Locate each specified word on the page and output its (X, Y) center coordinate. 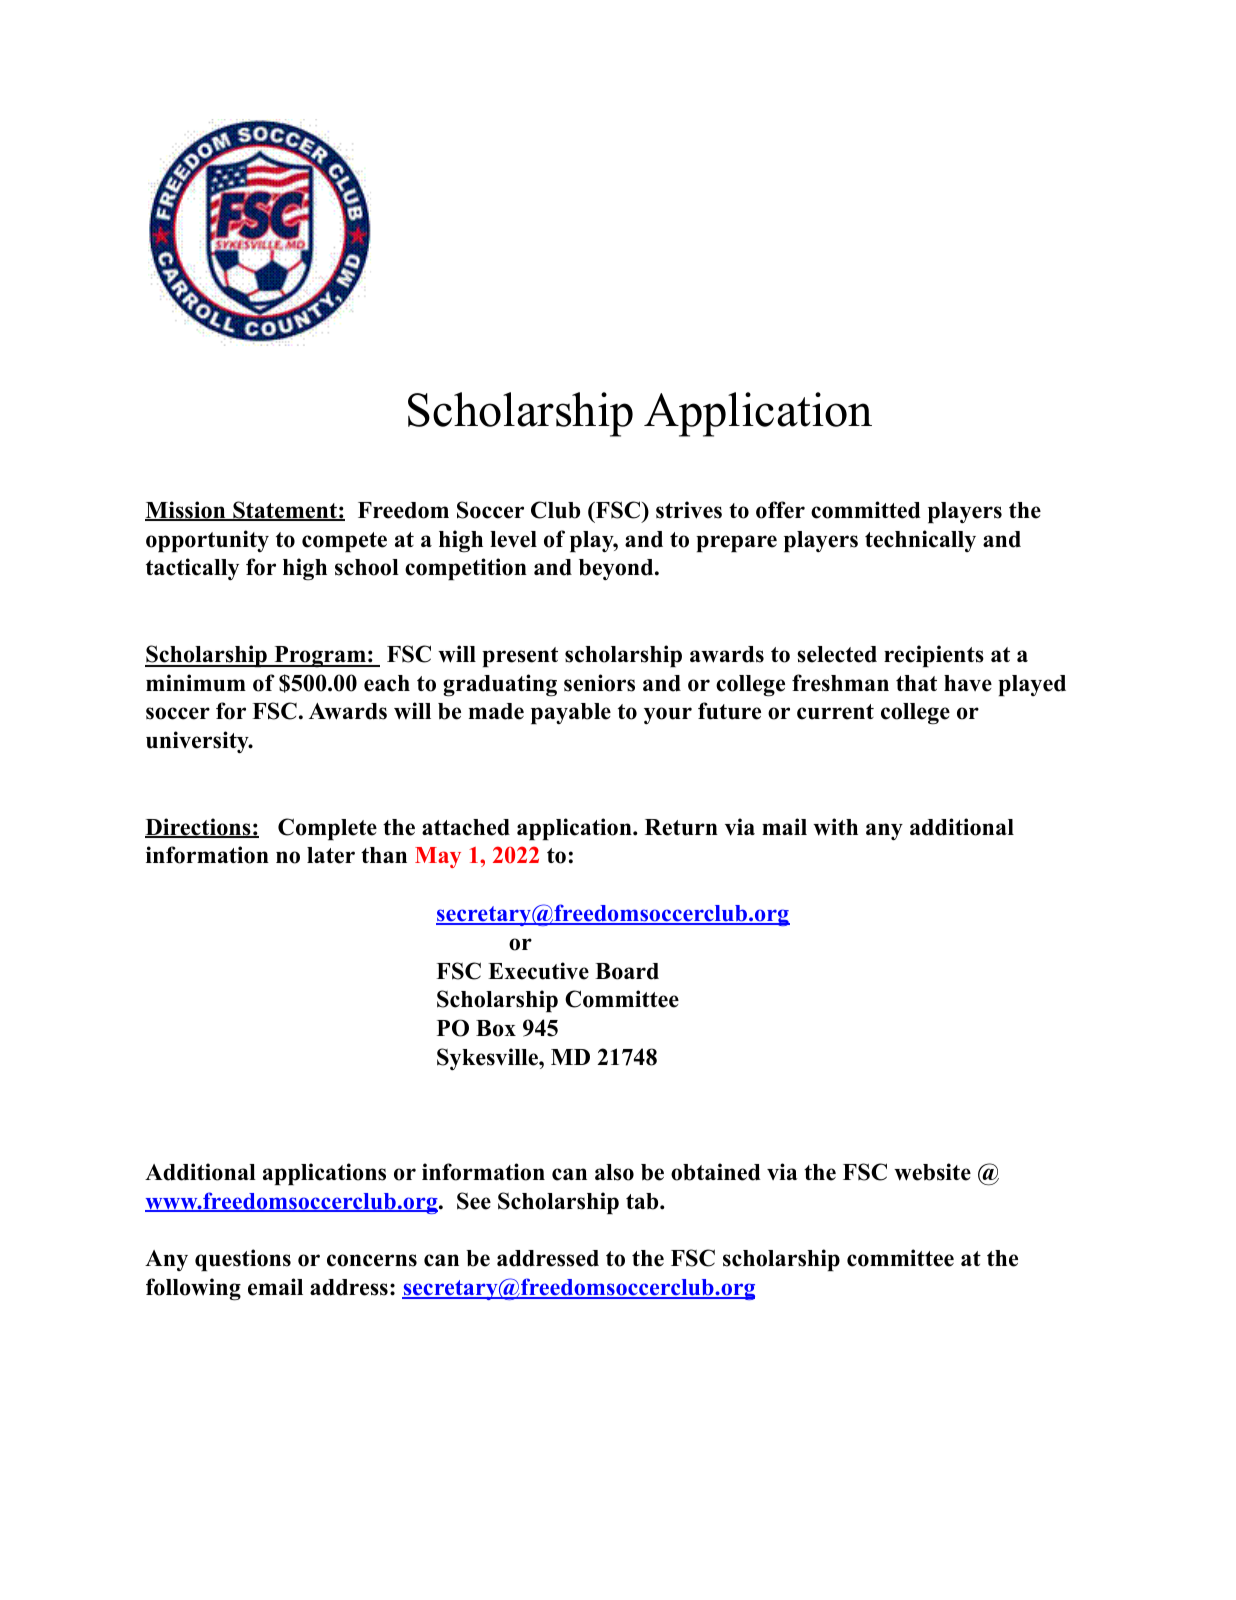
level (513, 539)
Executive (538, 971)
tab (643, 1201)
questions (243, 1260)
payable (571, 713)
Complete (327, 829)
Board (627, 971)
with (835, 827)
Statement (285, 511)
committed (866, 510)
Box (496, 1028)
